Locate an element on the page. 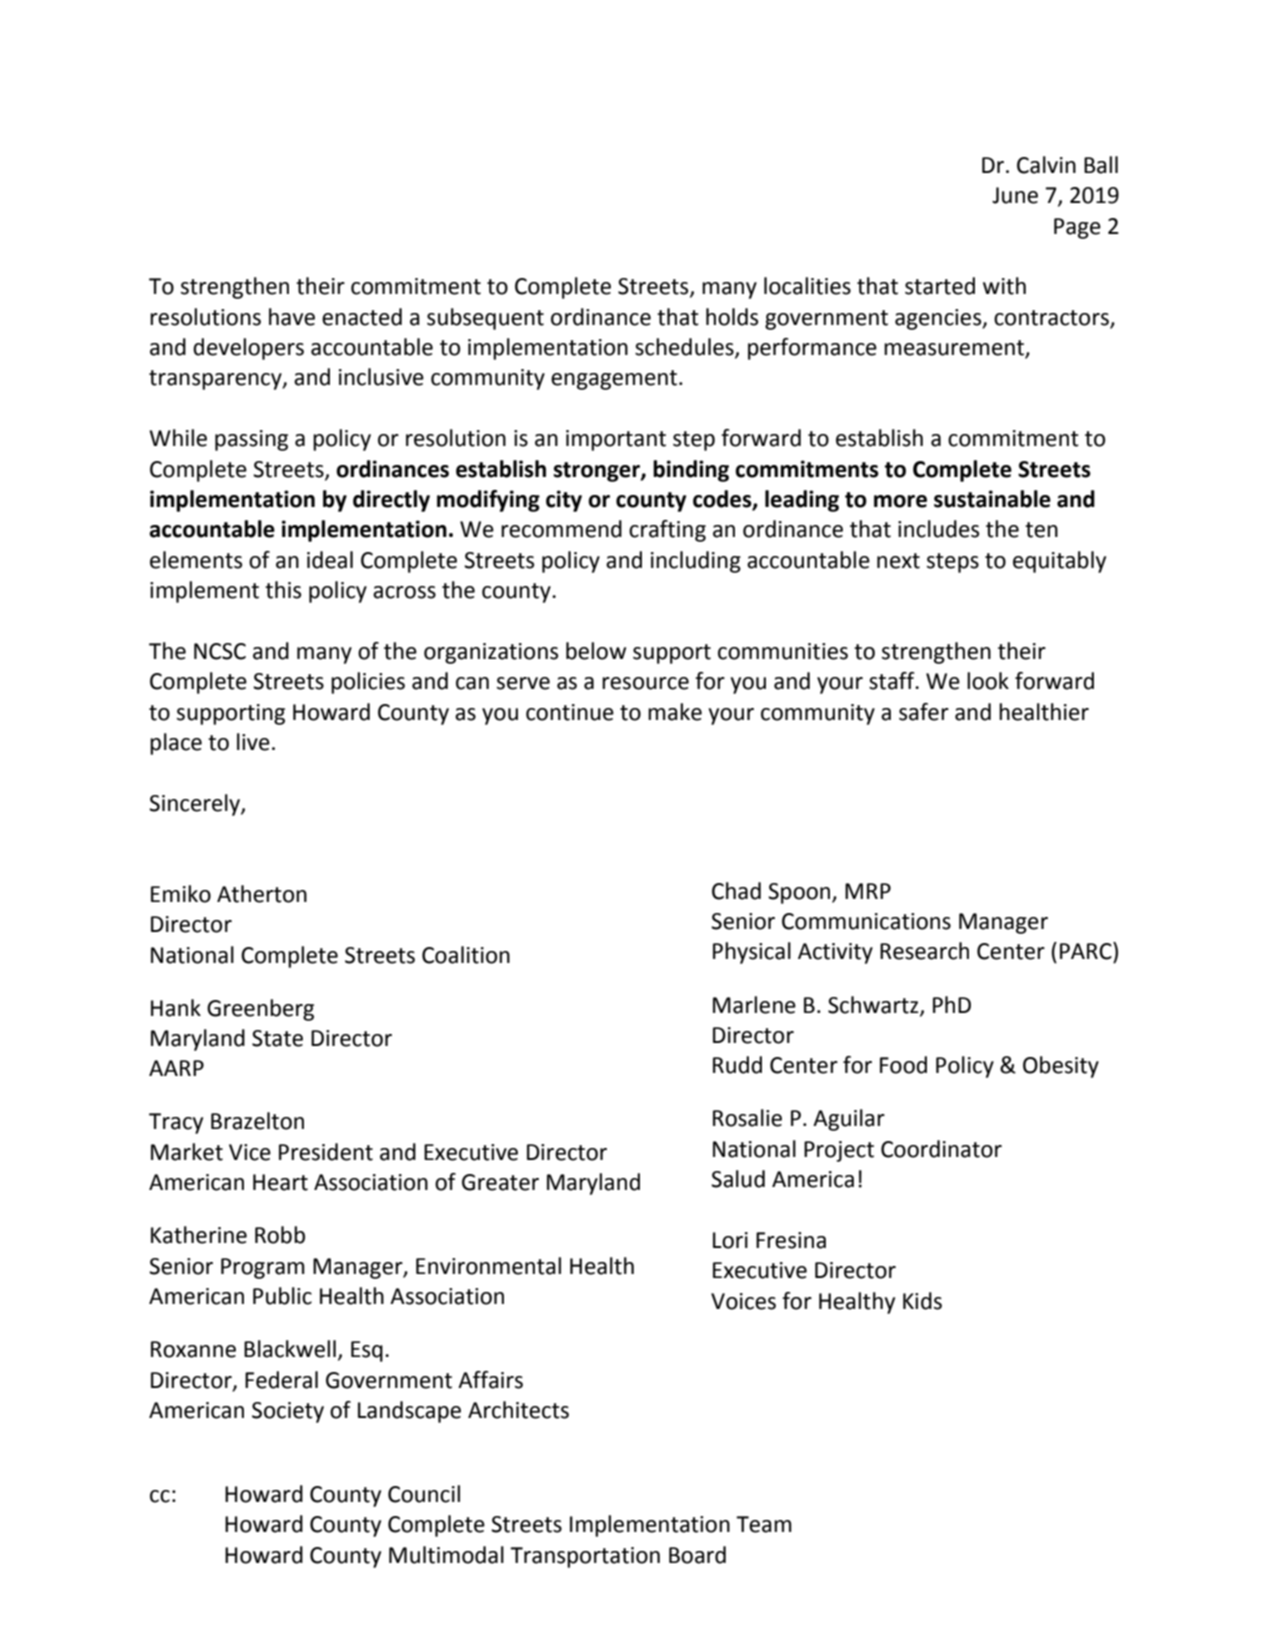 The width and height of the page is (1269, 1642). have is located at coordinates (292, 317).
